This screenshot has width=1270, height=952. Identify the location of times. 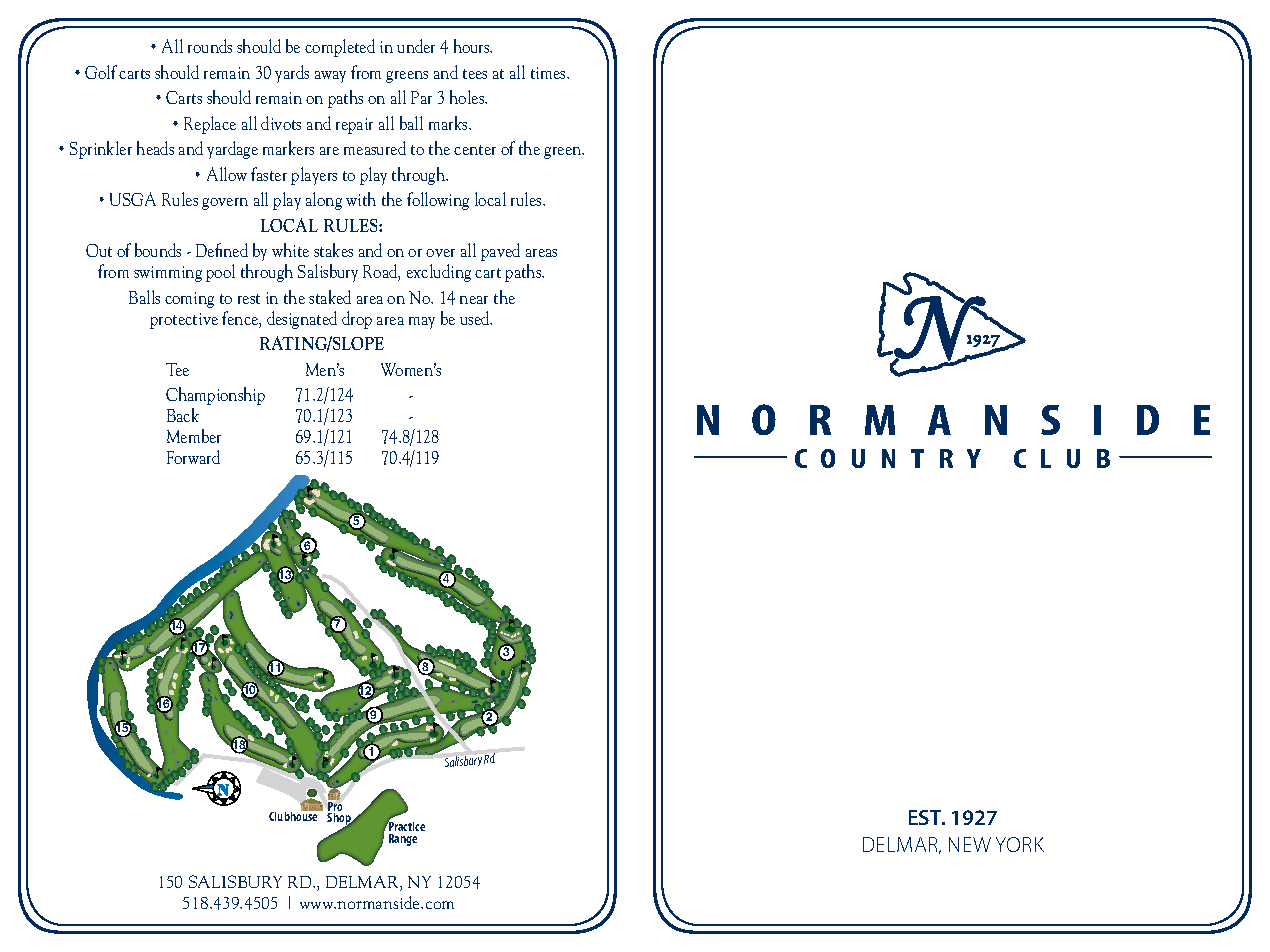
(549, 73).
